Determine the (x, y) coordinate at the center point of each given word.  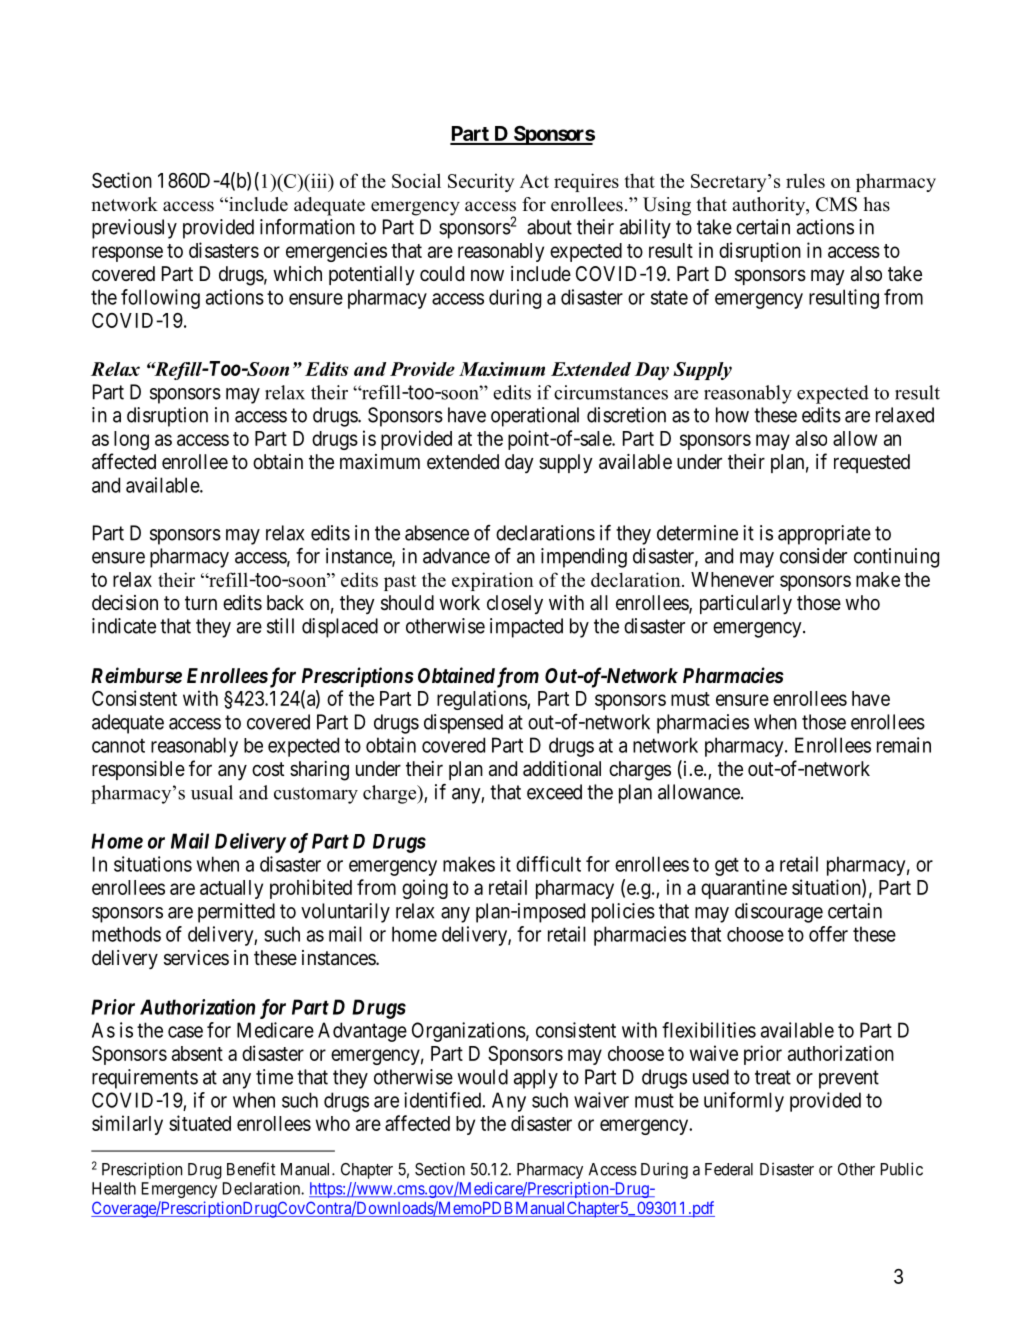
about (549, 227)
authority (770, 206)
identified (443, 1100)
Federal (729, 1169)
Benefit (251, 1169)
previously (134, 229)
